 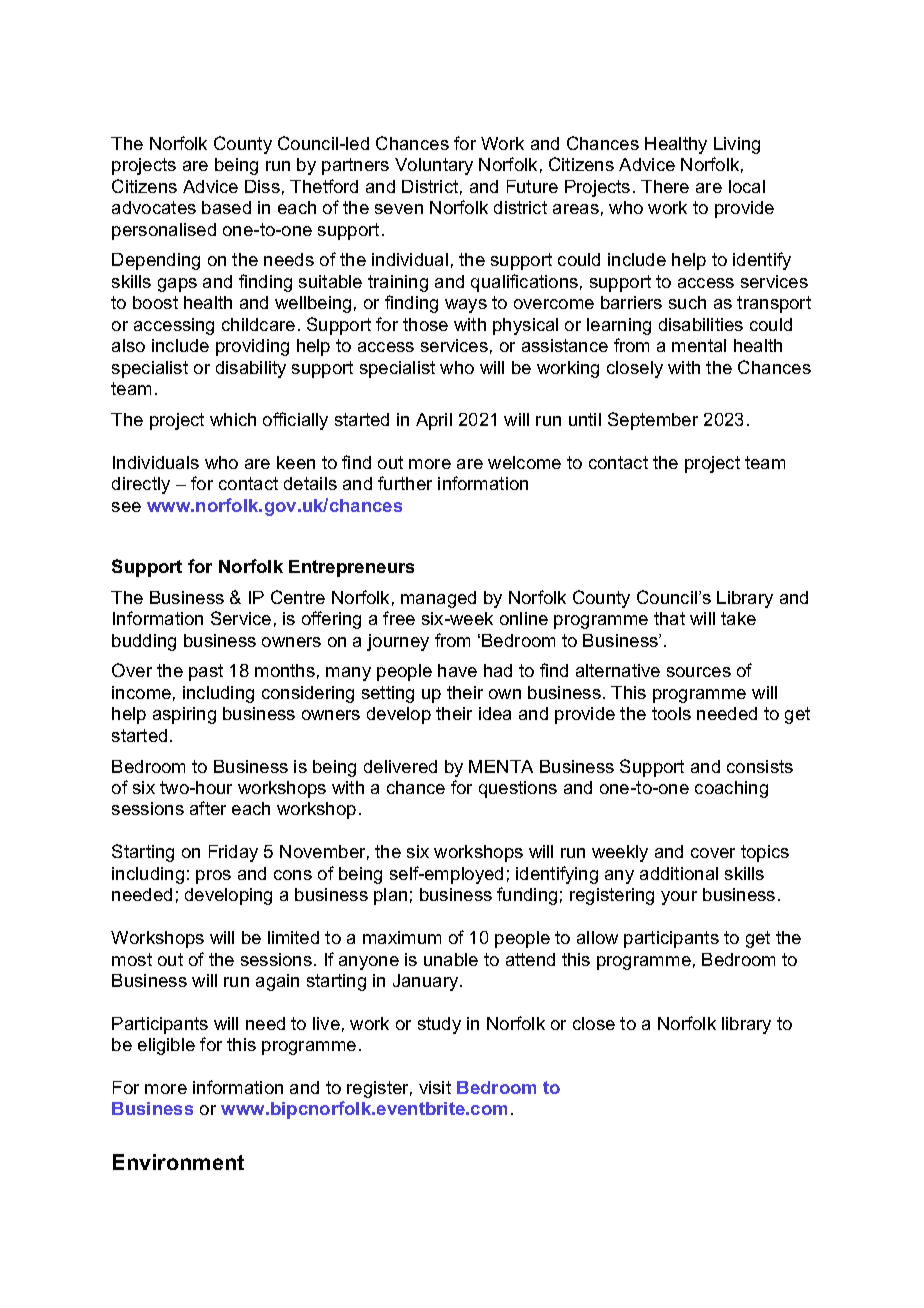 I want to click on those, so click(x=425, y=324).
